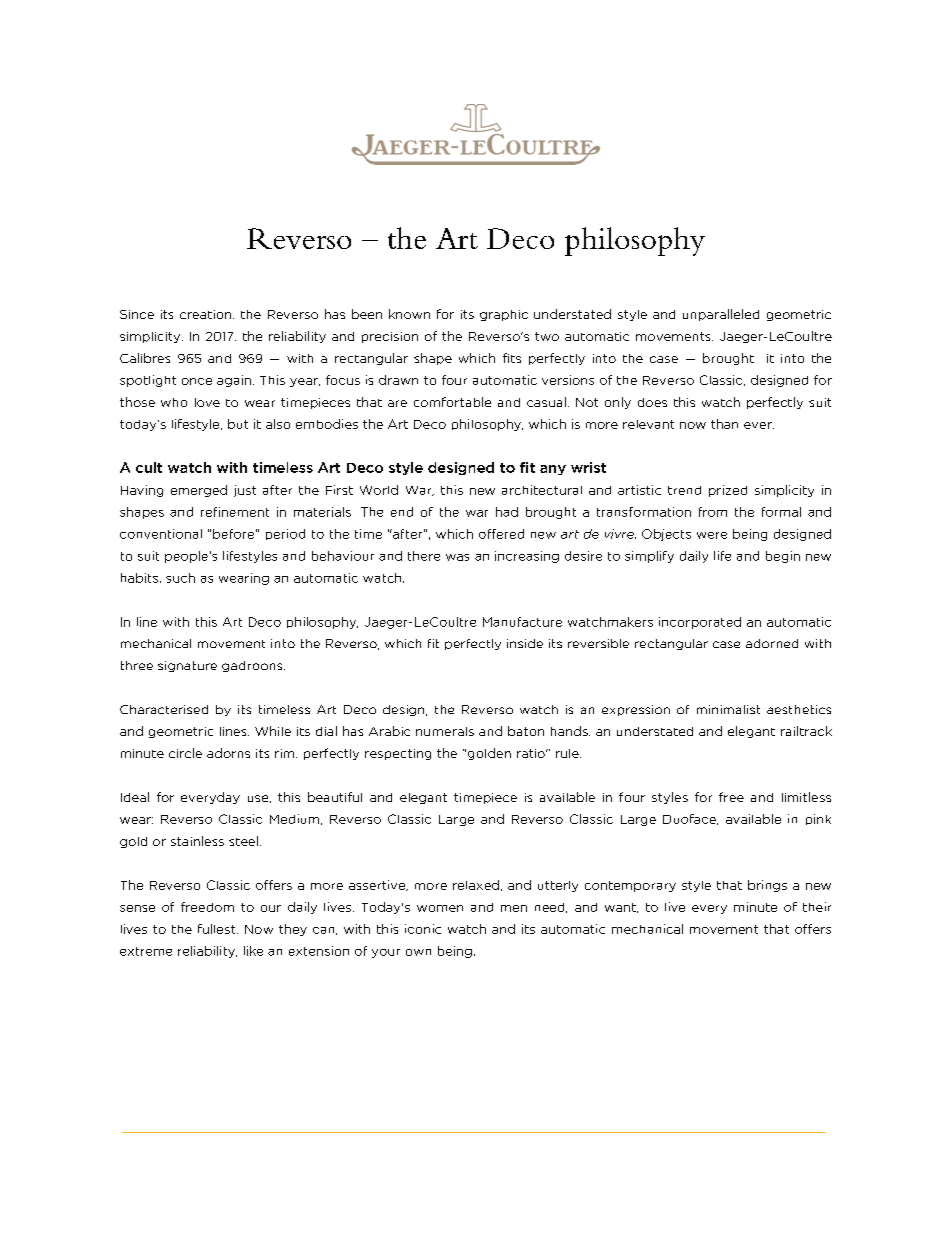  Describe the element at coordinates (457, 557) in the screenshot. I see `was` at that location.
